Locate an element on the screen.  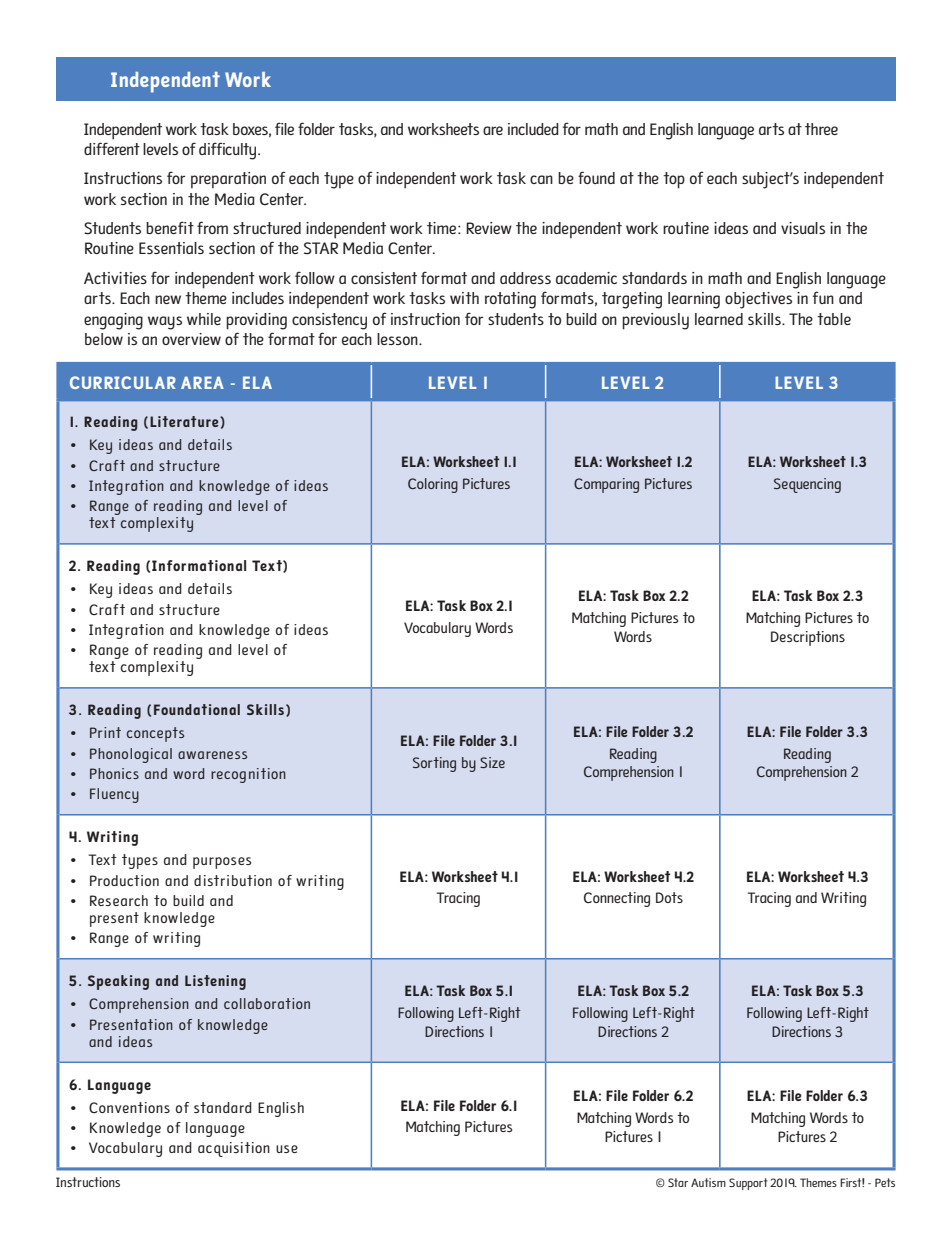
difficulty is located at coordinates (229, 151).
